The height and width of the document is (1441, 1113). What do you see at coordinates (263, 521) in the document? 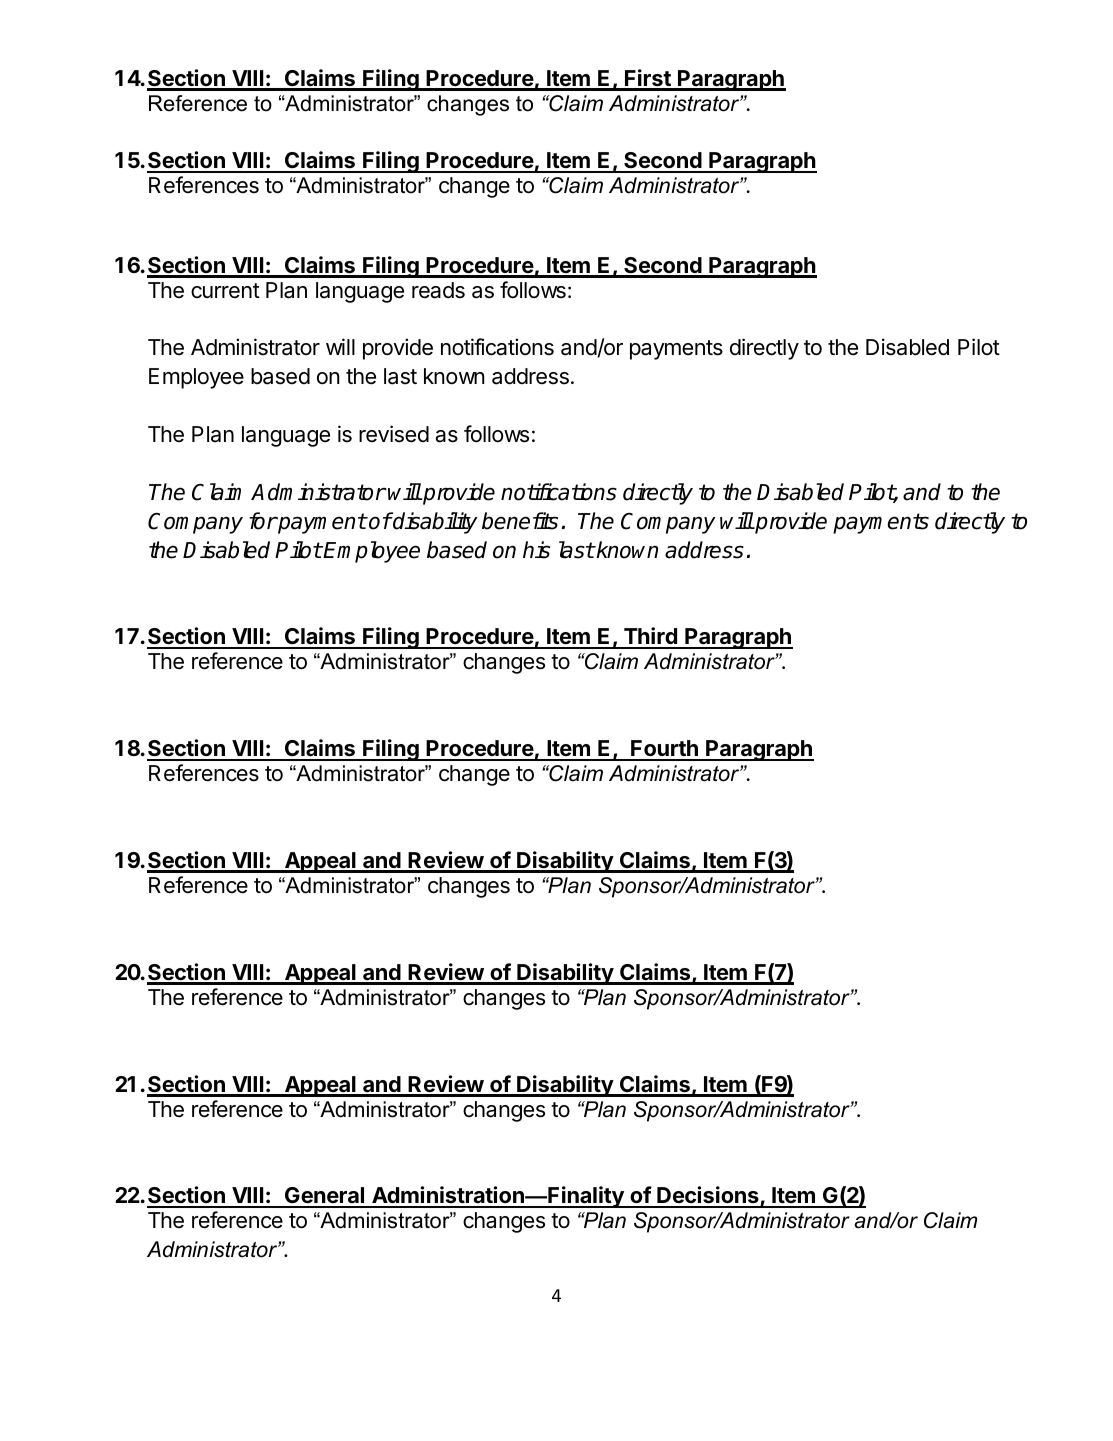
I see `for` at bounding box center [263, 521].
